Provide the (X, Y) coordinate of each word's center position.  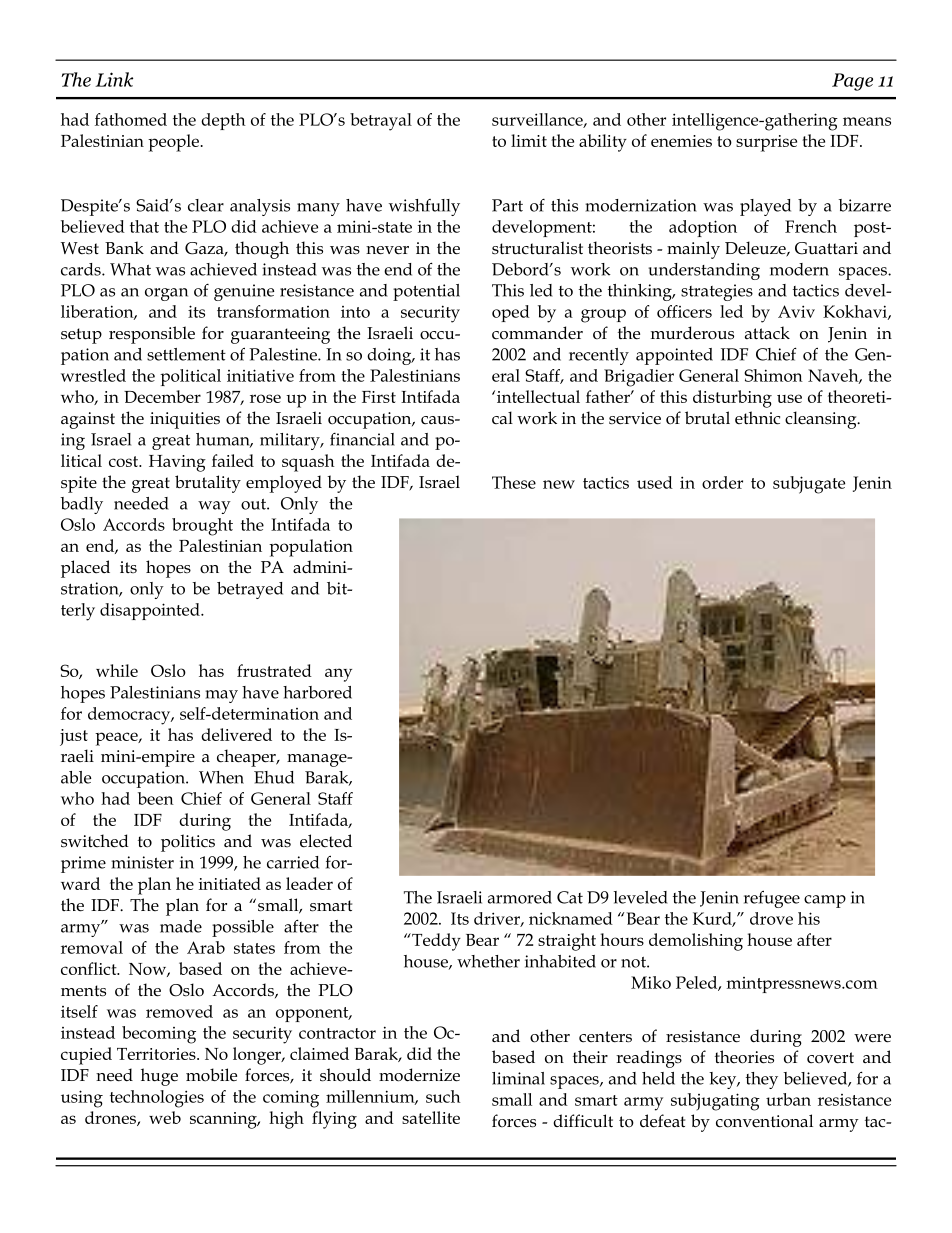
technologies (157, 1099)
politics (188, 843)
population (311, 548)
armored (520, 897)
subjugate (809, 485)
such (443, 1096)
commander (537, 333)
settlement (186, 354)
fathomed (131, 119)
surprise (766, 143)
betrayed (250, 590)
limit (529, 140)
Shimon (773, 375)
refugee (772, 899)
